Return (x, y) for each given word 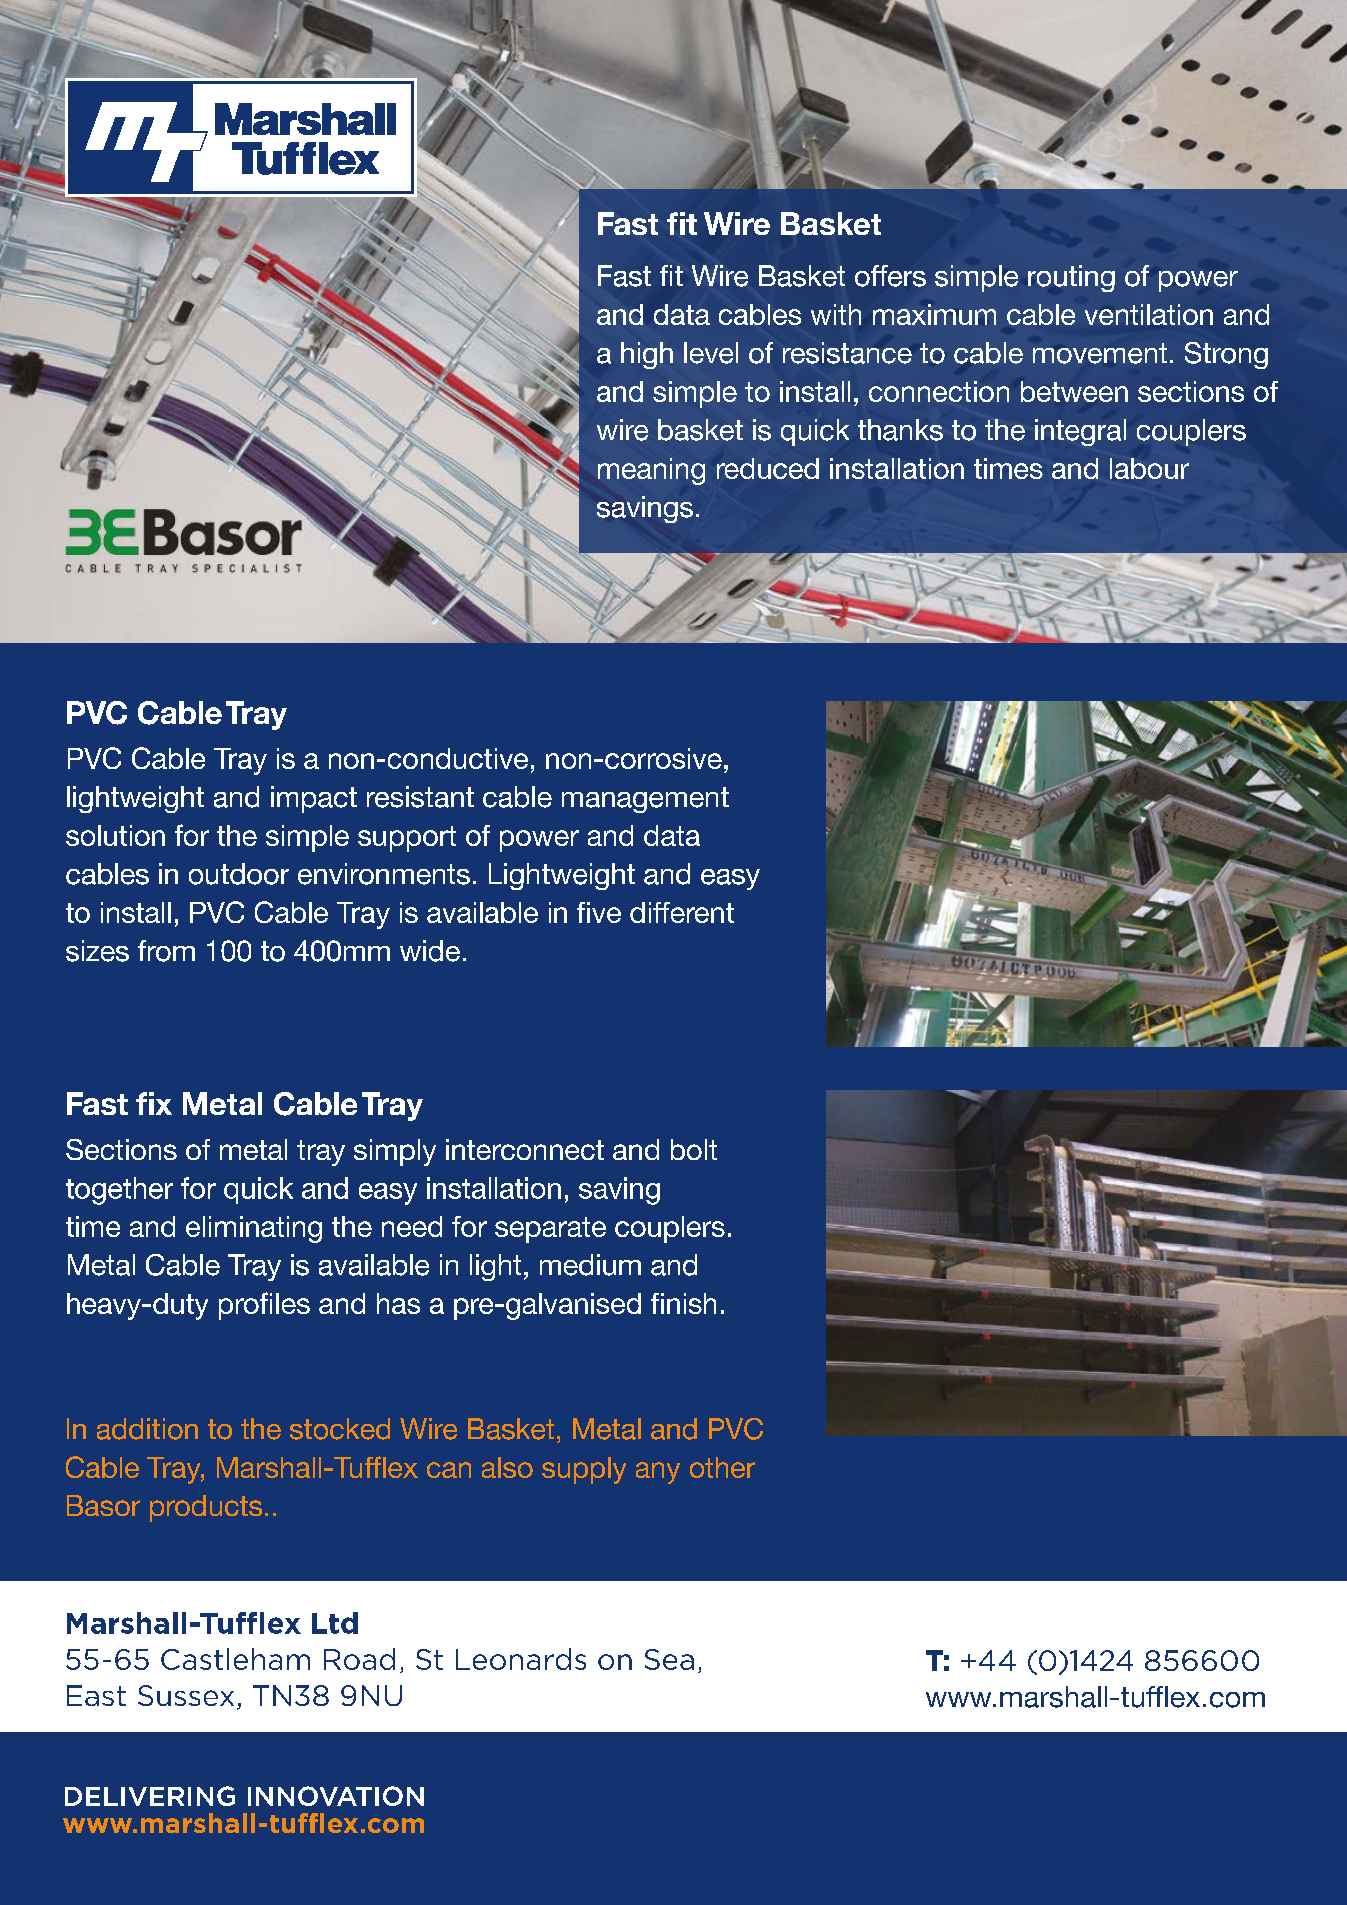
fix (154, 1103)
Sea (669, 1659)
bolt (694, 1149)
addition (147, 1429)
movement (1100, 353)
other (722, 1467)
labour (1149, 468)
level (711, 353)
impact (314, 799)
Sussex (186, 1695)
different (682, 912)
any (658, 1473)
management (645, 800)
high (647, 355)
